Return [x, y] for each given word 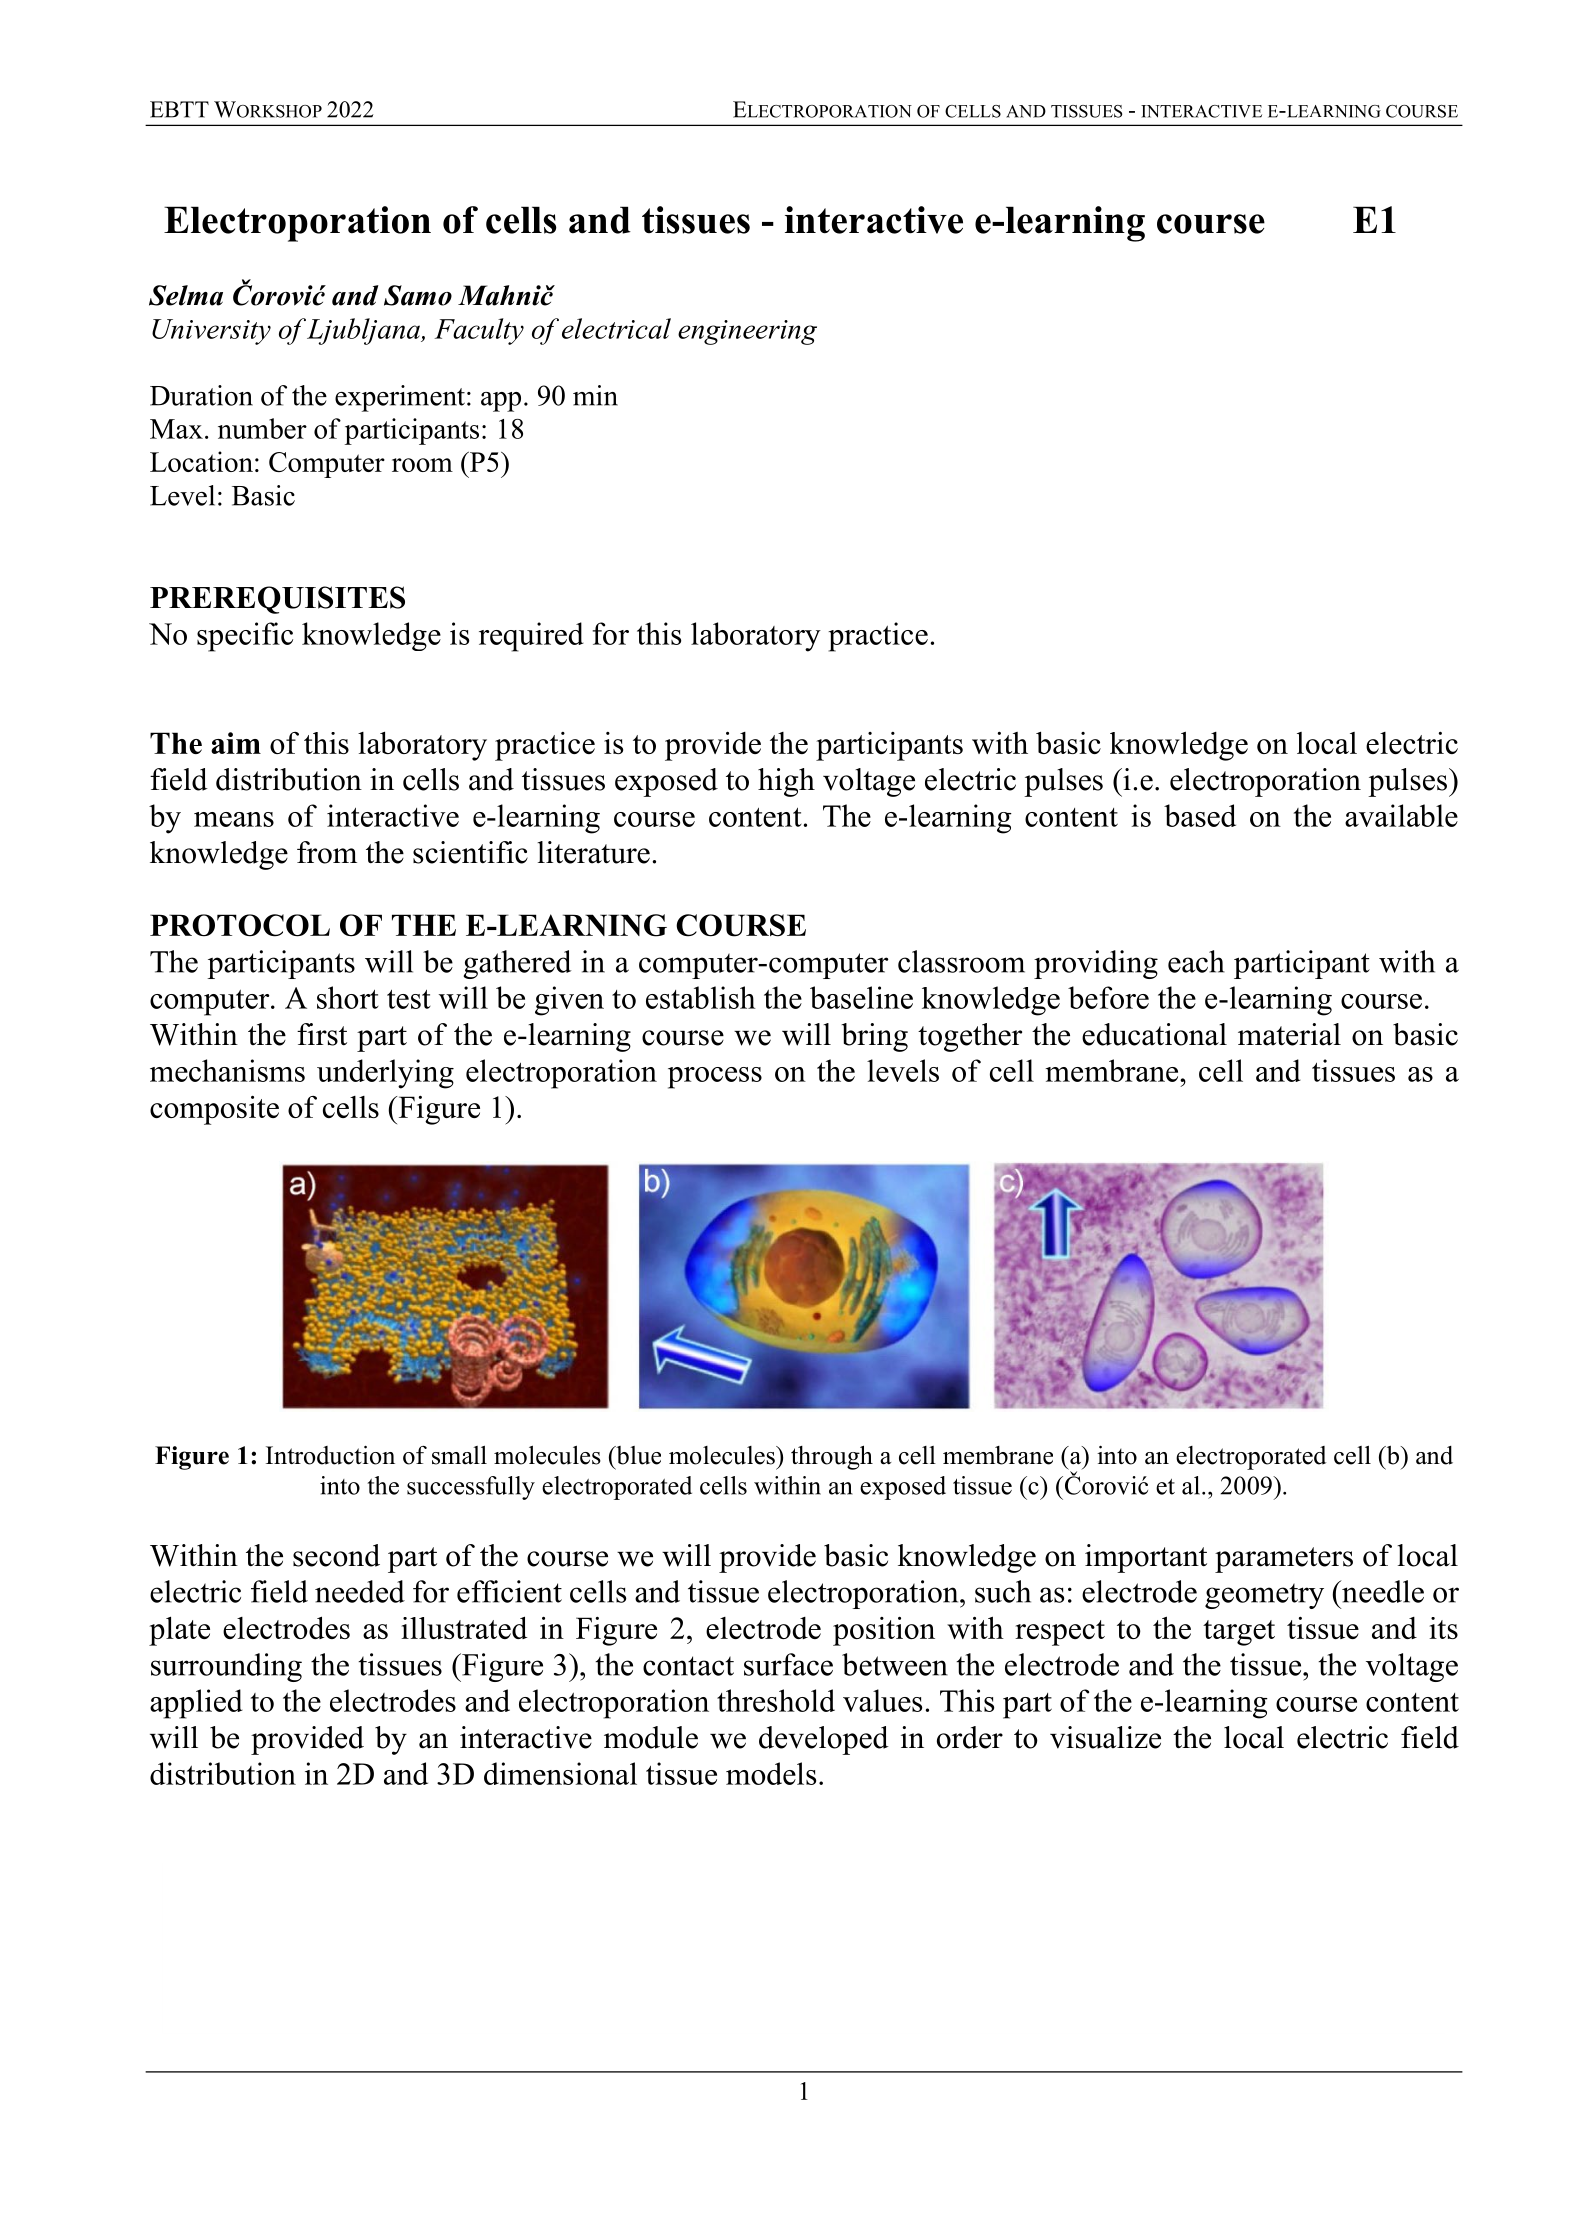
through [832, 1457]
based [1200, 815]
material [1289, 1034]
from [327, 852]
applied [196, 1704]
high [786, 782]
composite [214, 1110]
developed [824, 1740]
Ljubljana [364, 331]
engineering [747, 332]
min [595, 395]
